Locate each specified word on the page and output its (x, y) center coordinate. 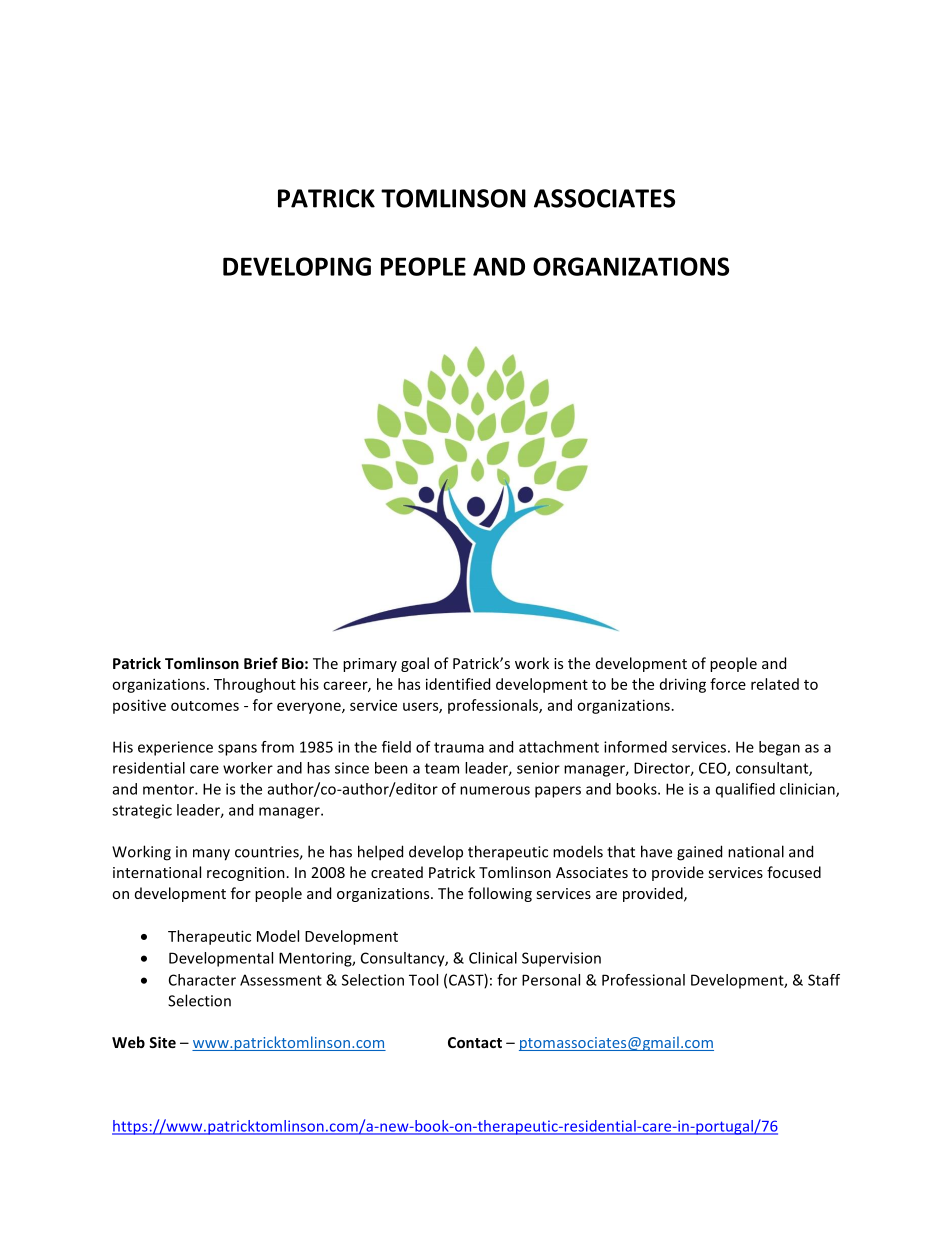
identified (458, 684)
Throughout (255, 685)
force (728, 684)
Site (162, 1042)
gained (699, 853)
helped (380, 853)
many (211, 855)
